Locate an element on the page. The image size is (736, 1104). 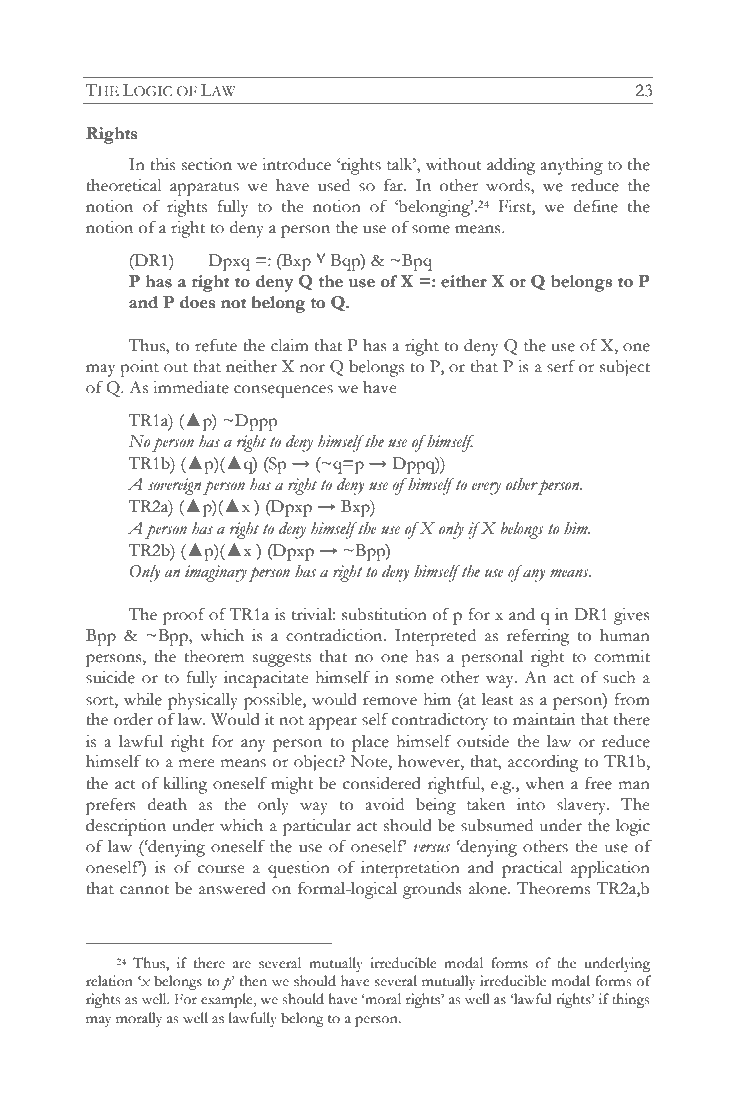
sovereign is located at coordinates (174, 486).
